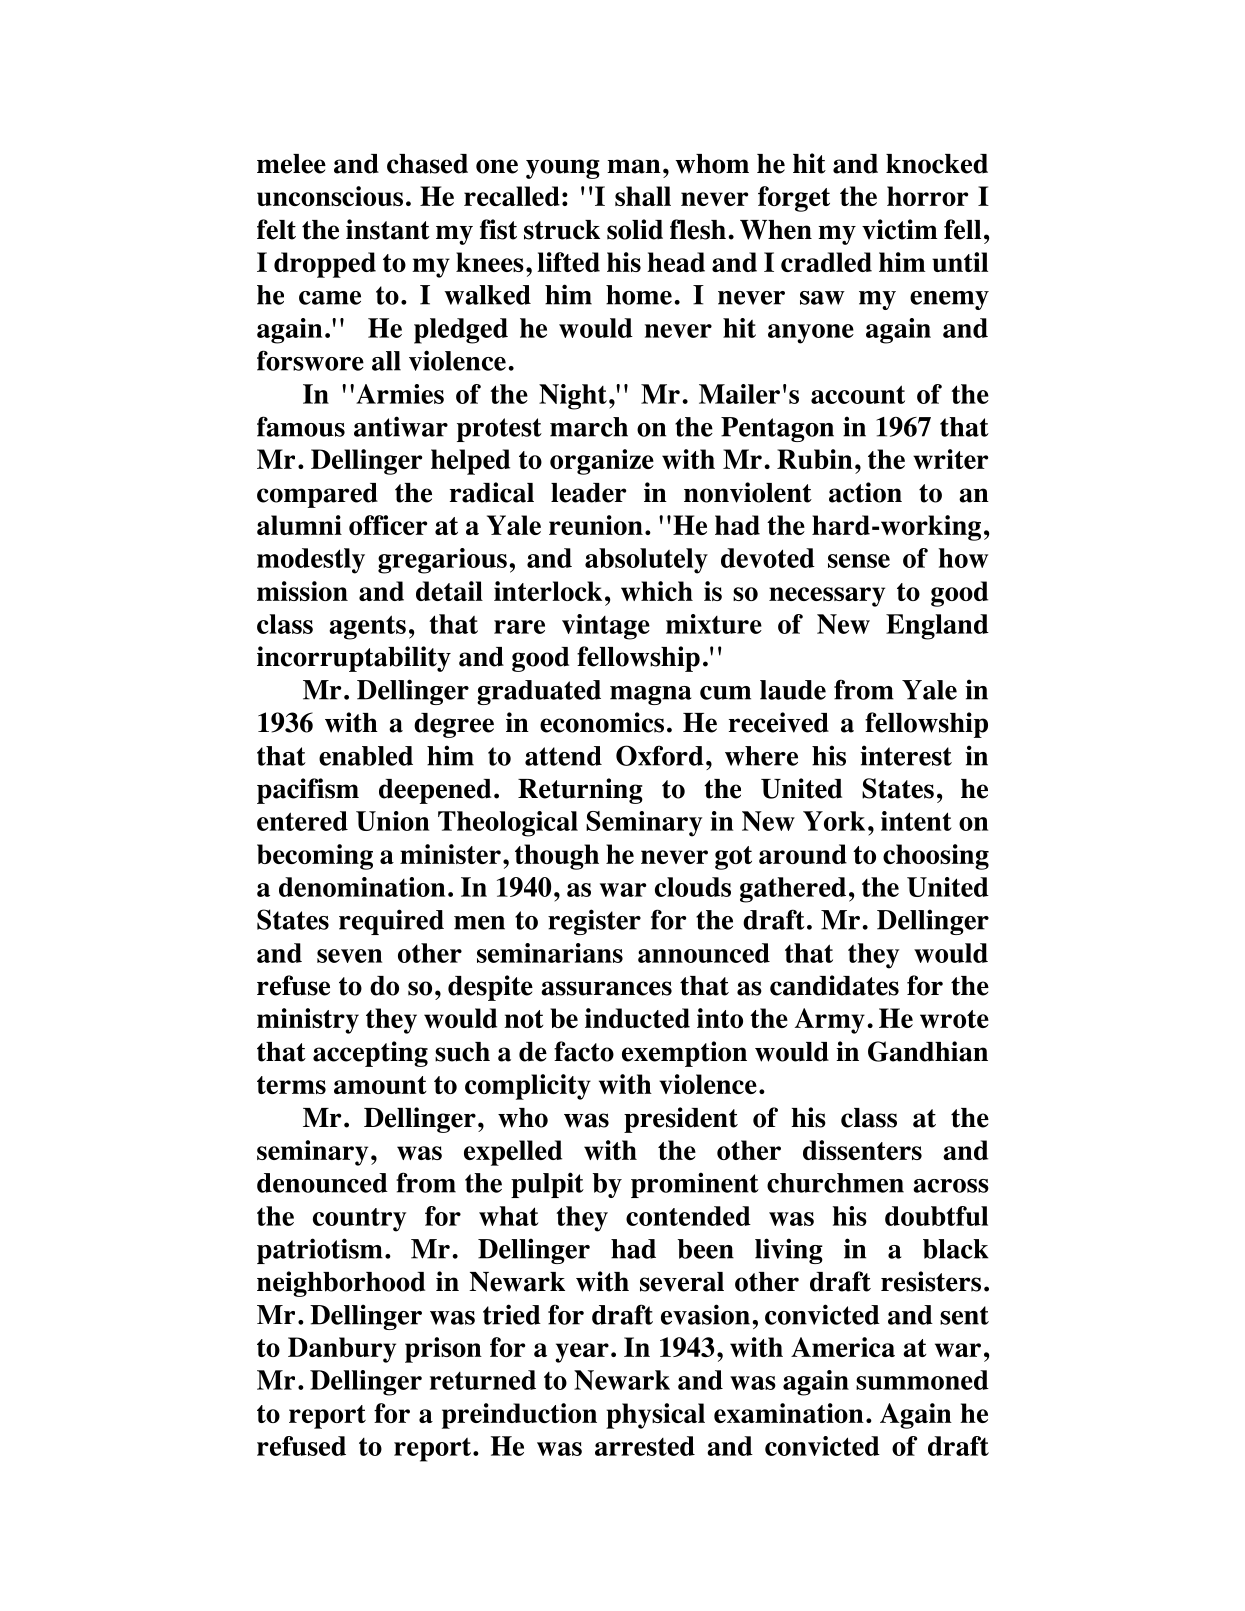 This screenshot has width=1245, height=1611. Describe the element at coordinates (637, 1018) in the screenshot. I see `inducted` at that location.
